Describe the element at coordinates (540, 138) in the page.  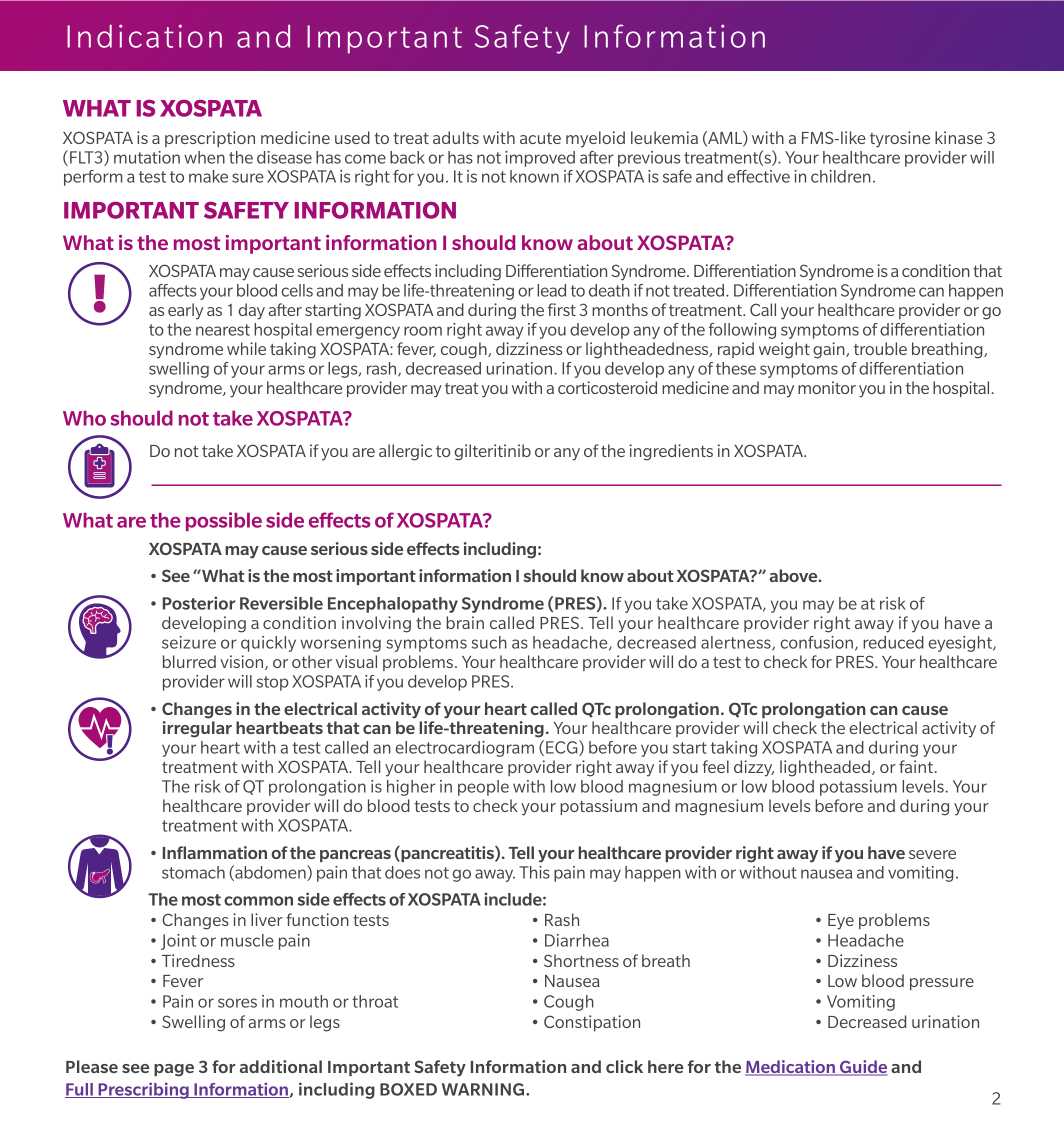
I see `acute` at that location.
